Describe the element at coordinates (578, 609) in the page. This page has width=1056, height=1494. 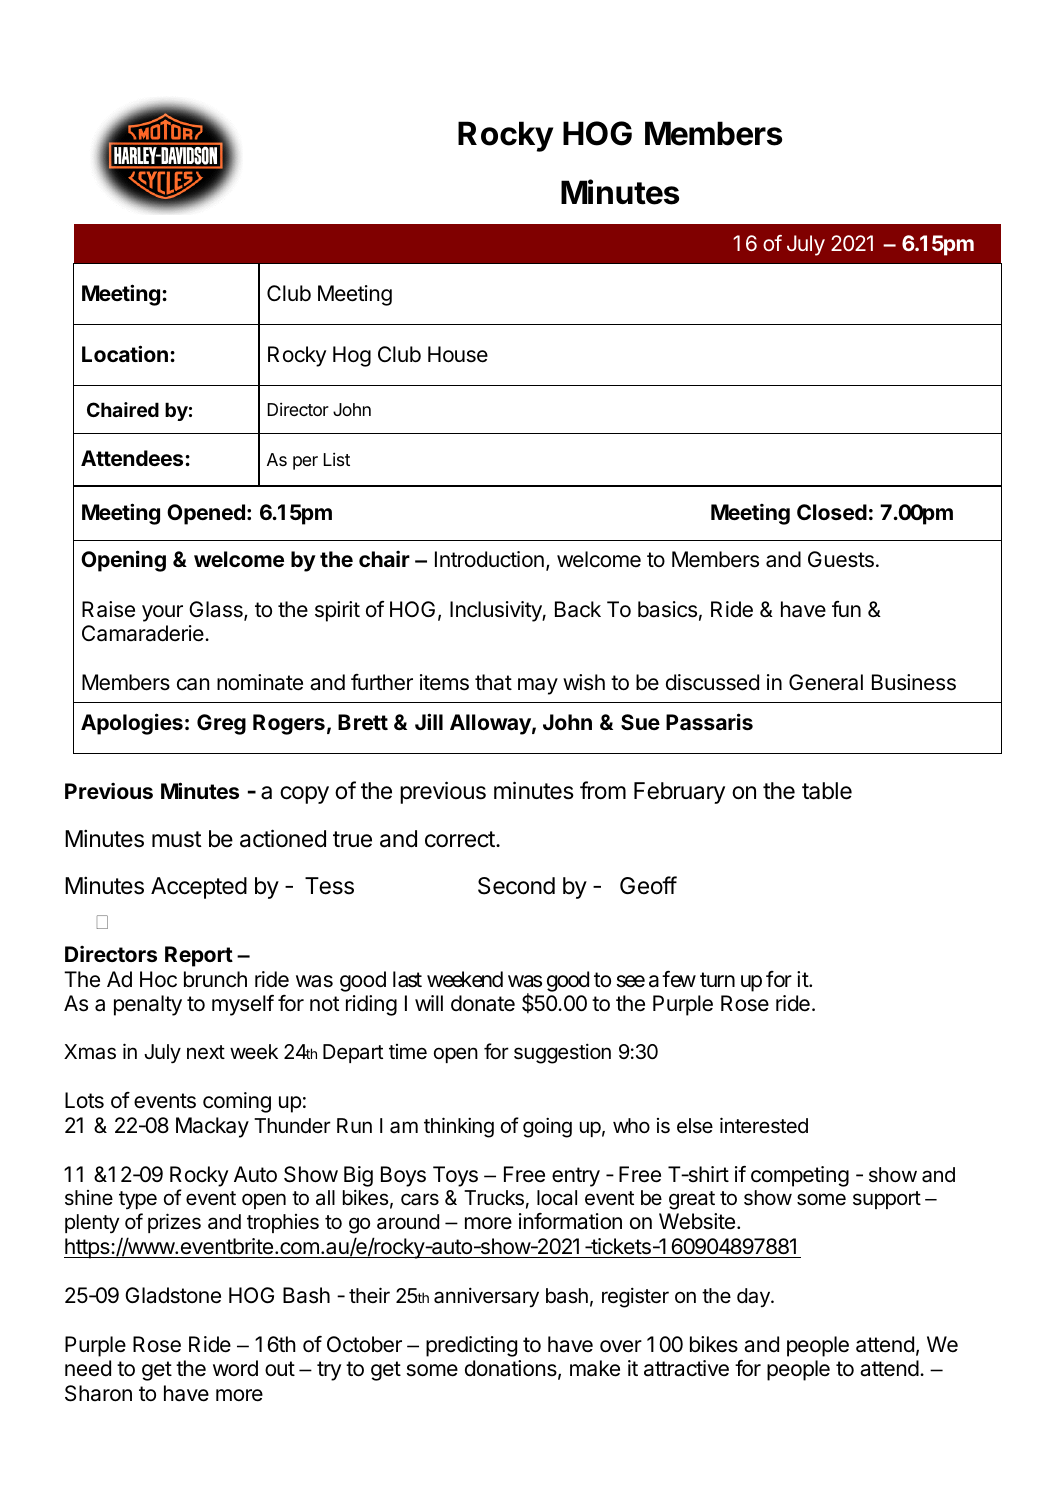
I see `Back` at that location.
